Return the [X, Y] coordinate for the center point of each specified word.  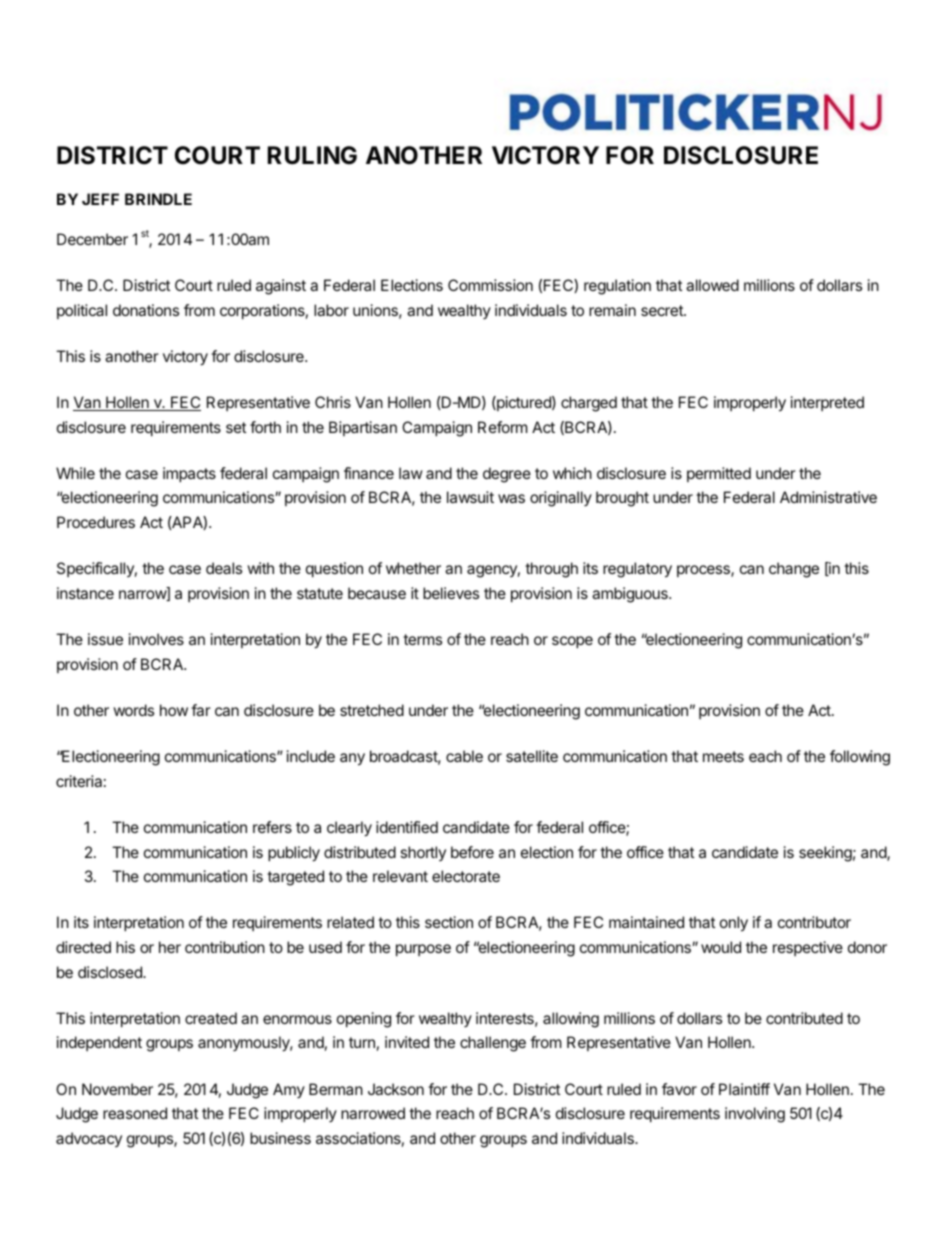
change [794, 570]
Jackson [396, 1089]
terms [422, 639]
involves [156, 639]
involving [755, 1115]
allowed [712, 285]
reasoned [135, 1113]
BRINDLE [158, 199]
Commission [490, 285]
